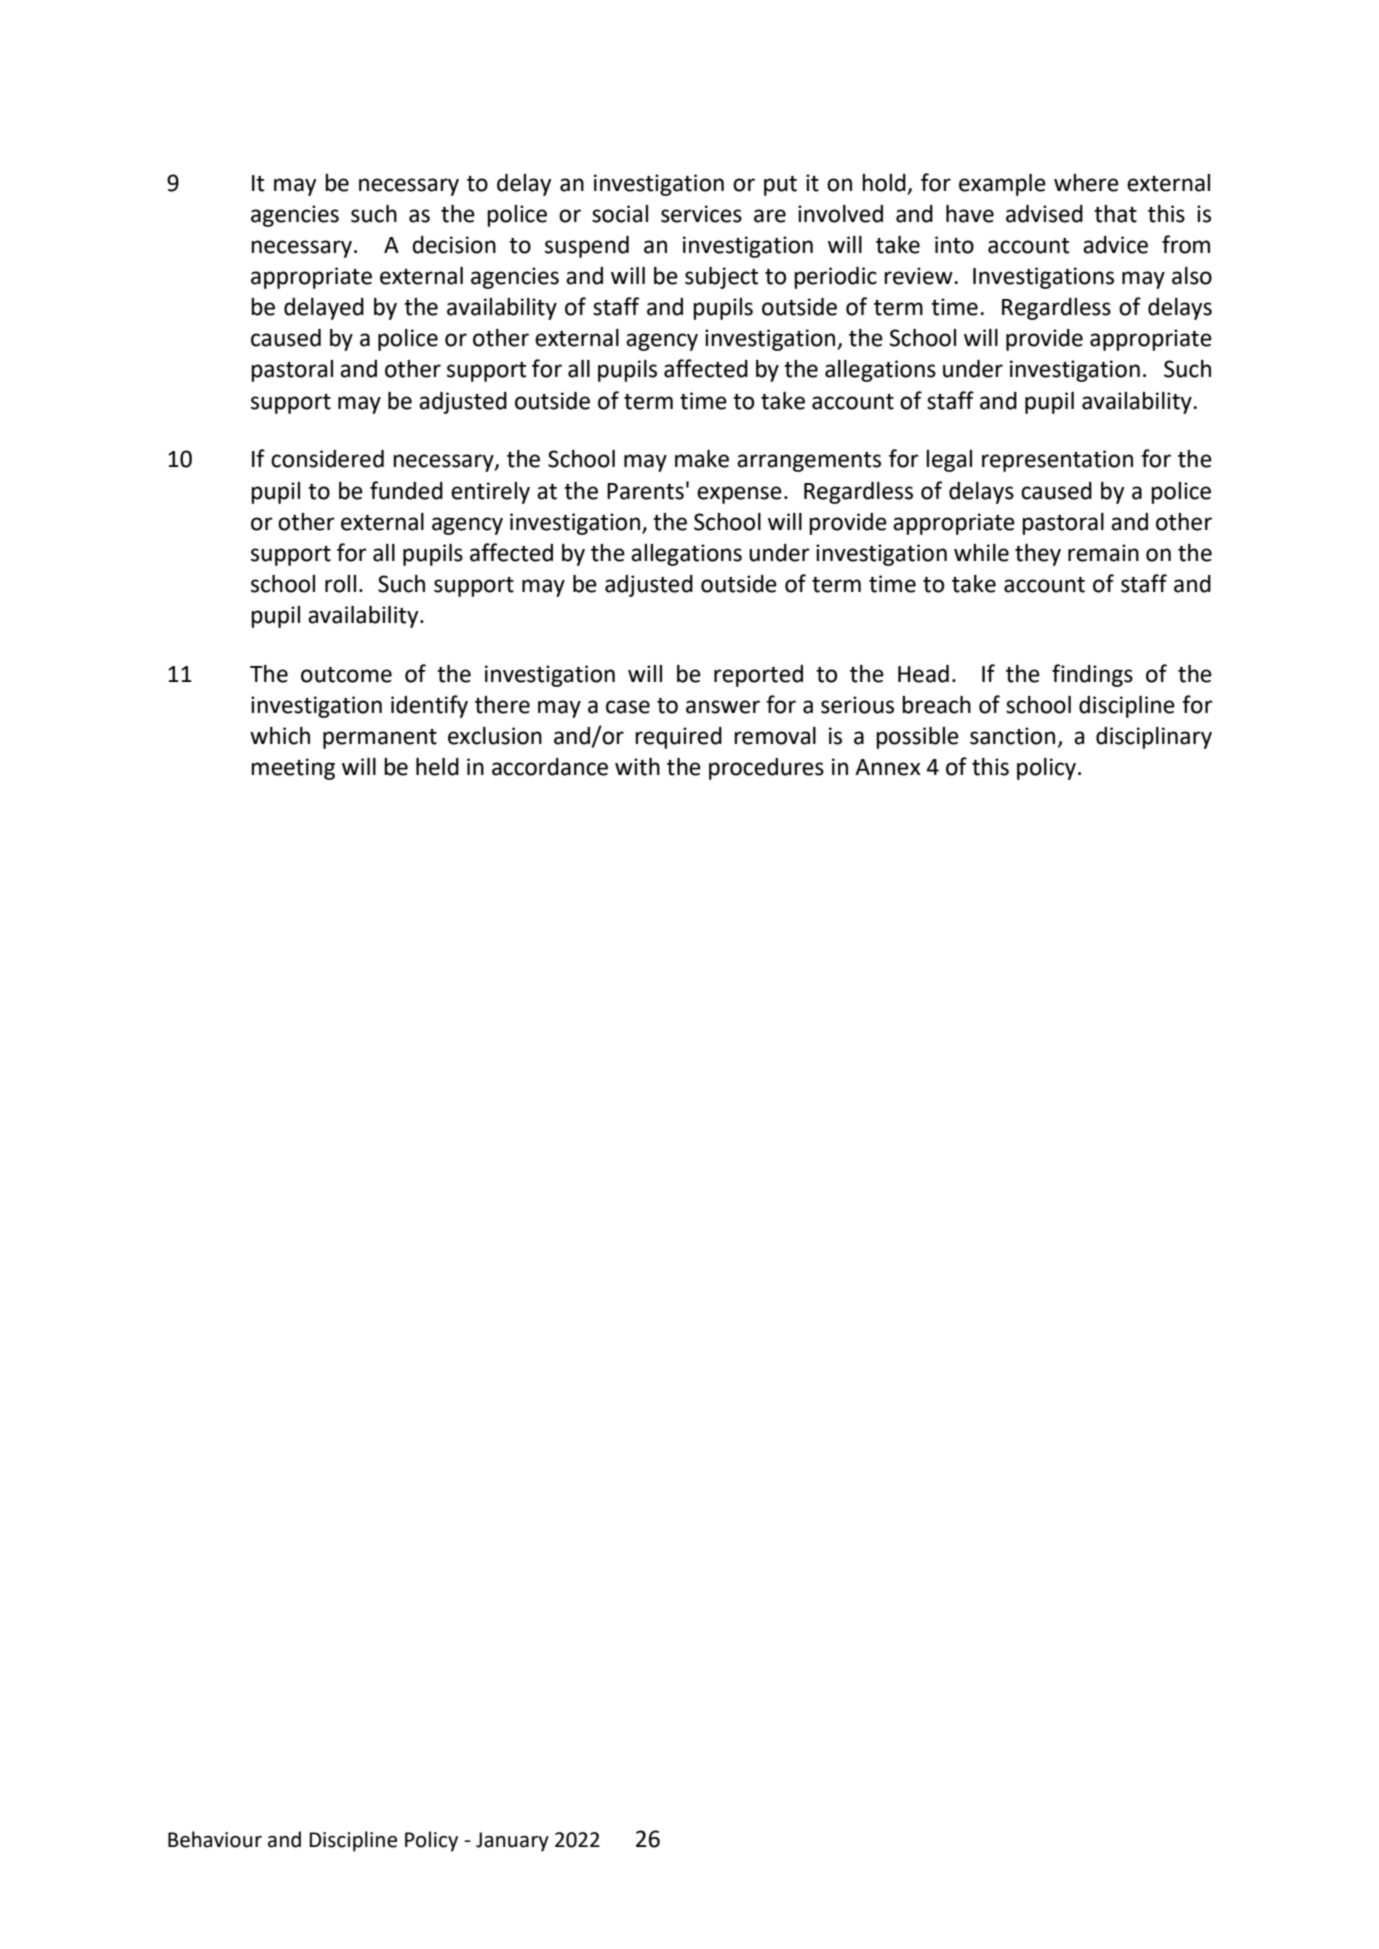 The width and height of the screenshot is (1379, 1949). Describe the element at coordinates (215, 1839) in the screenshot. I see `Behaviour` at that location.
